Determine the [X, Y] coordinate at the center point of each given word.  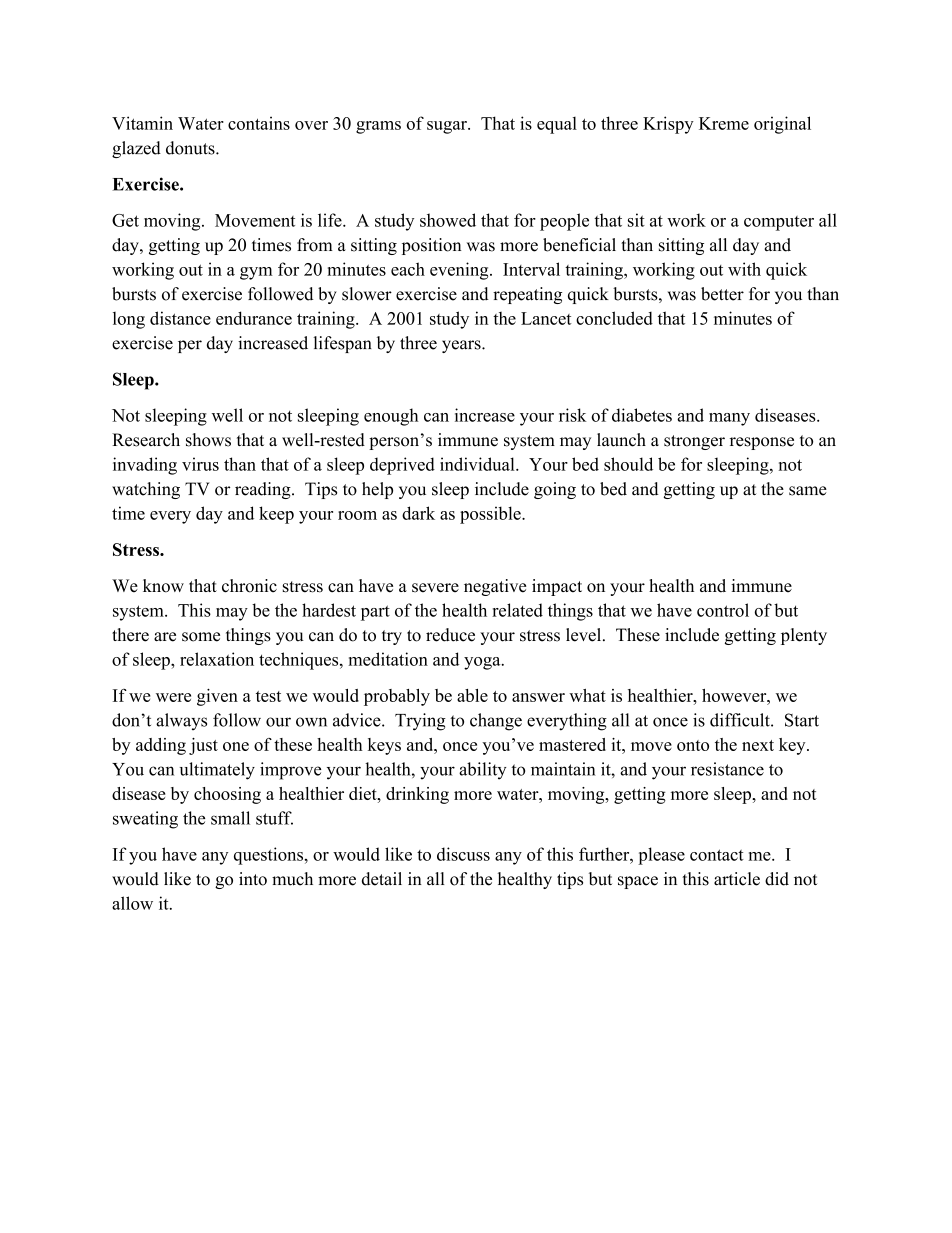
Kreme [724, 123]
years [462, 346]
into [253, 879]
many [729, 419]
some [201, 637]
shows [208, 440]
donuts [191, 148]
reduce [450, 635]
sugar [448, 127]
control [723, 610]
